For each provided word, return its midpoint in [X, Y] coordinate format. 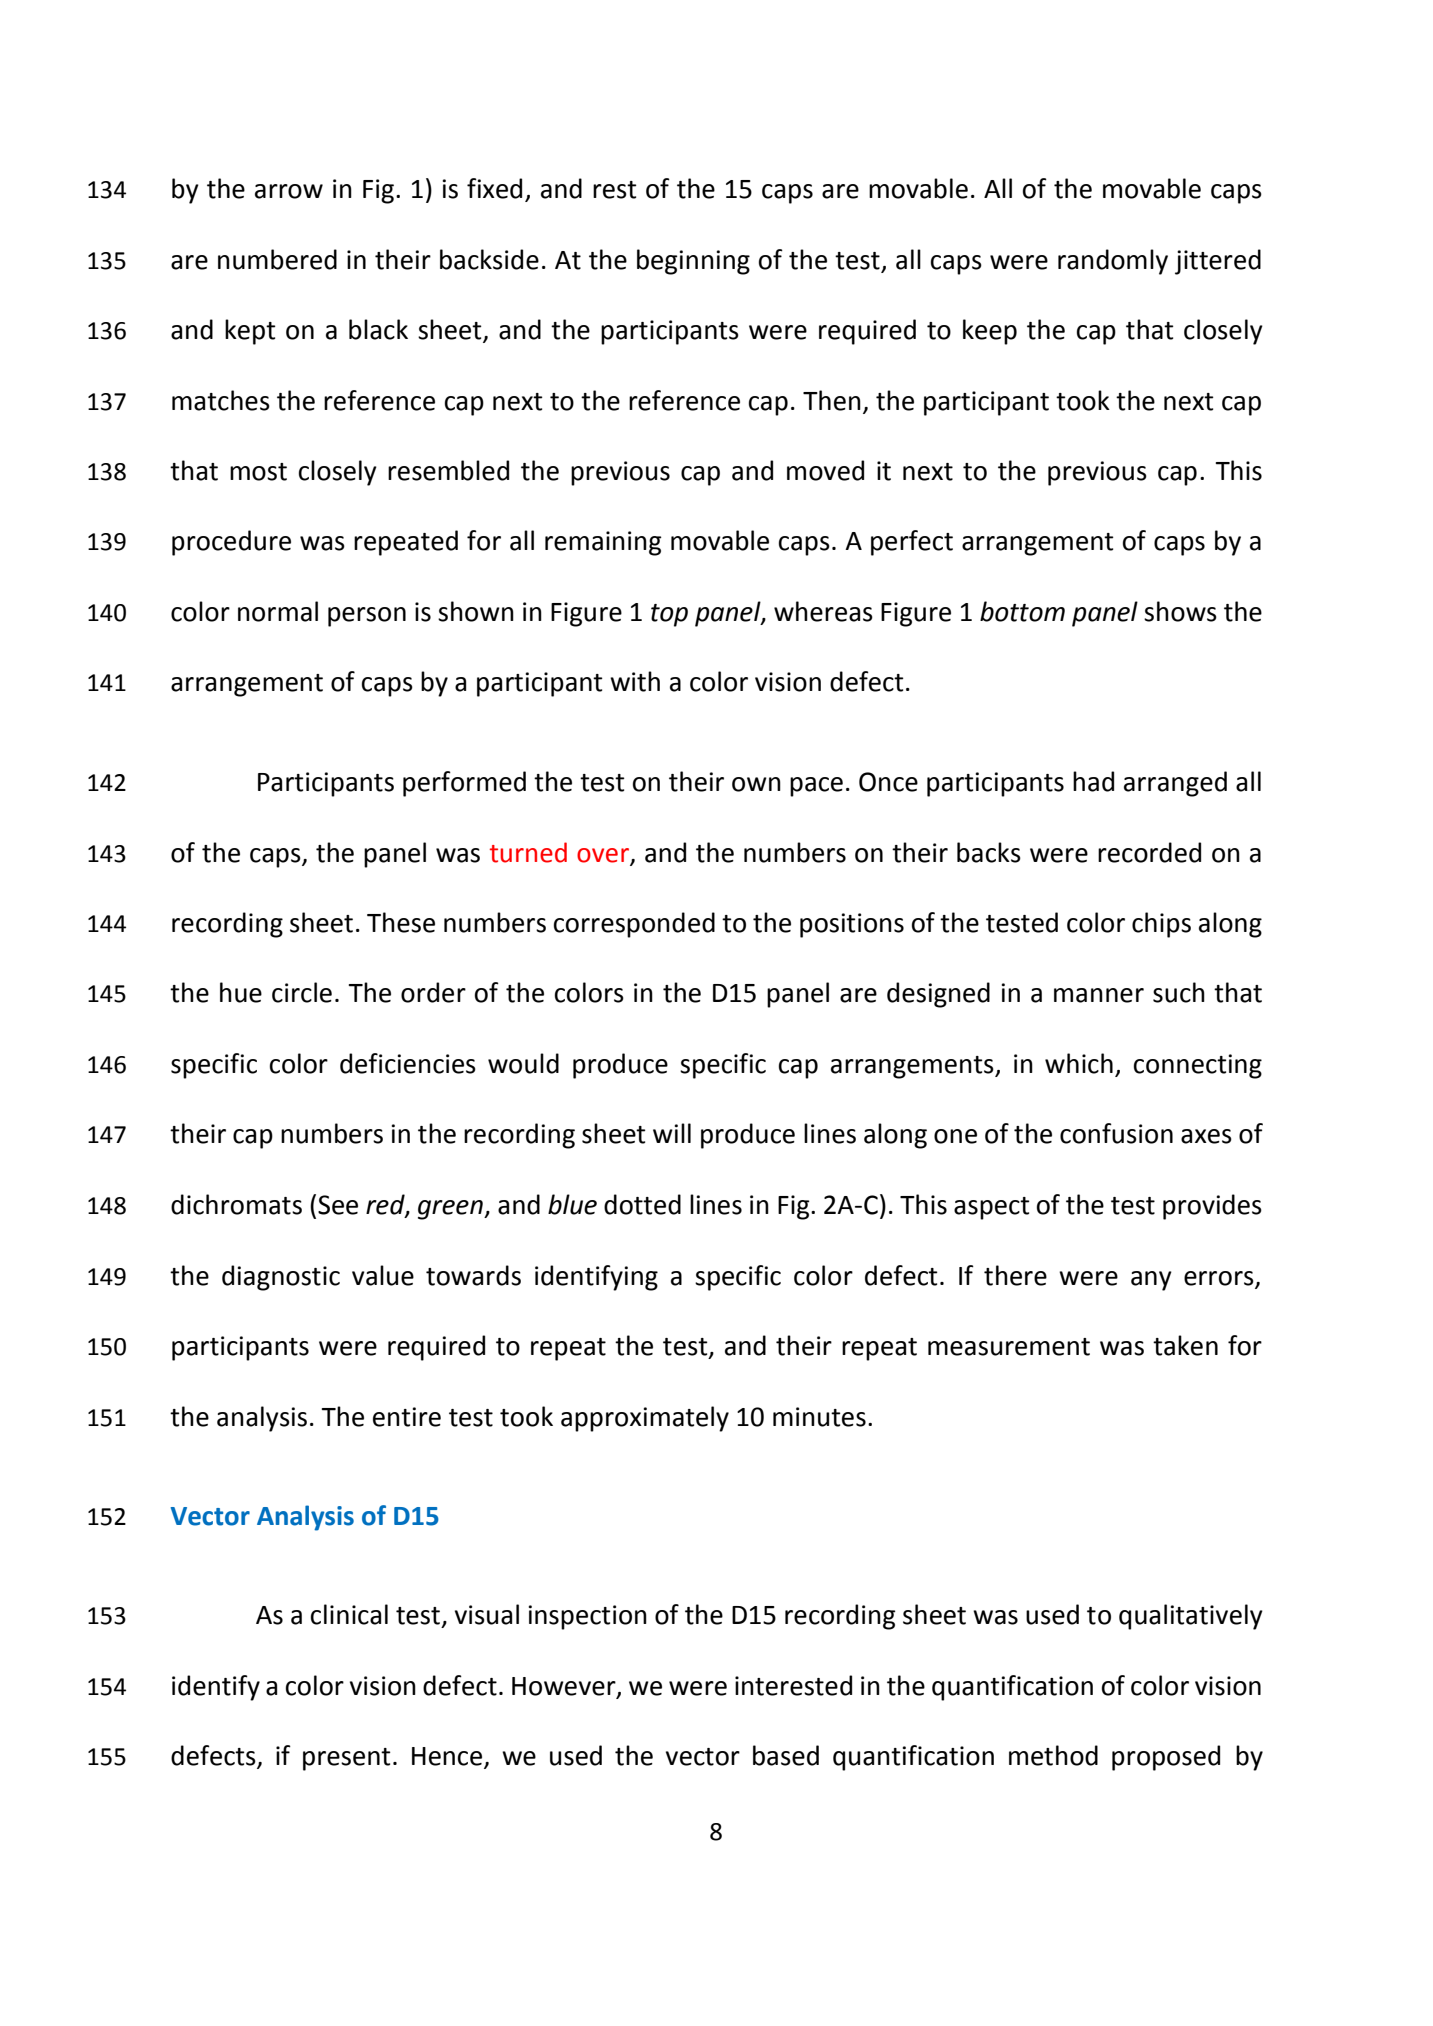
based [786, 1755]
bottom [1022, 611]
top [669, 615]
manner [1099, 995]
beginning [693, 262]
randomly [1113, 262]
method [1053, 1755]
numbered [277, 259]
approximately [645, 1419]
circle [302, 992]
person [367, 617]
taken [1185, 1345]
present [347, 1759]
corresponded [634, 925]
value [383, 1275]
